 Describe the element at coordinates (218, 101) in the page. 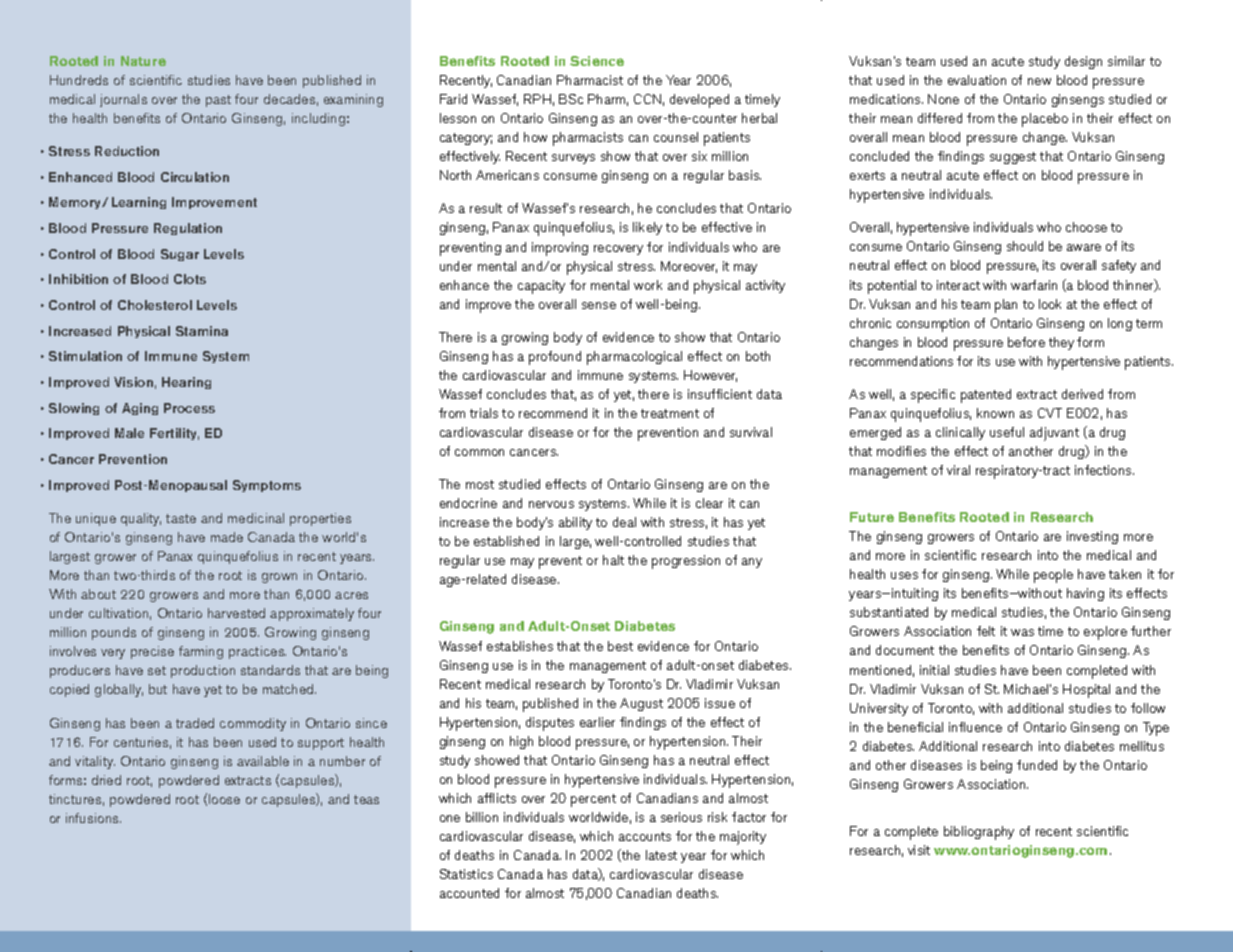

I see `past` at that location.
